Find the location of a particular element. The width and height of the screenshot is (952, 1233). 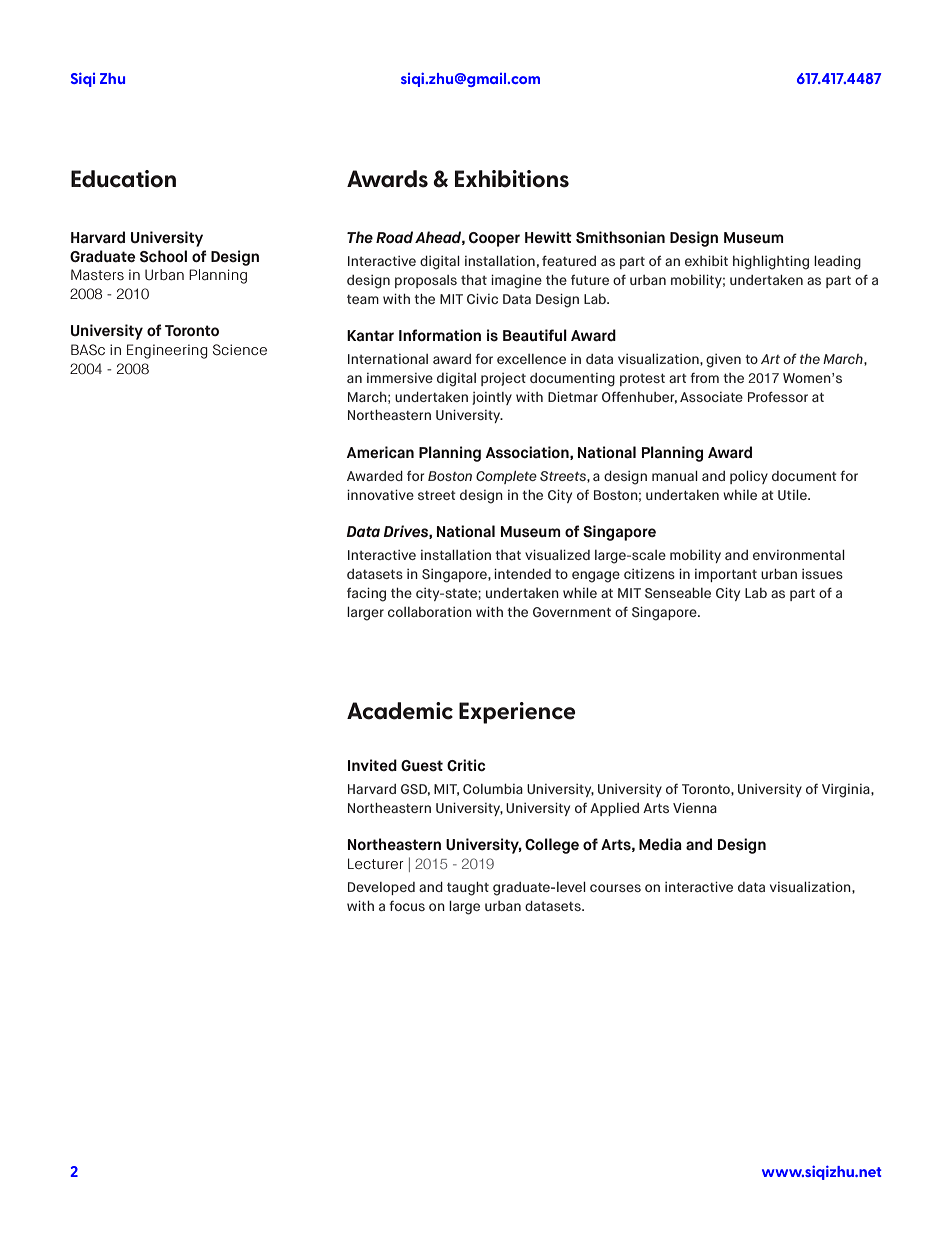

taught is located at coordinates (468, 889).
